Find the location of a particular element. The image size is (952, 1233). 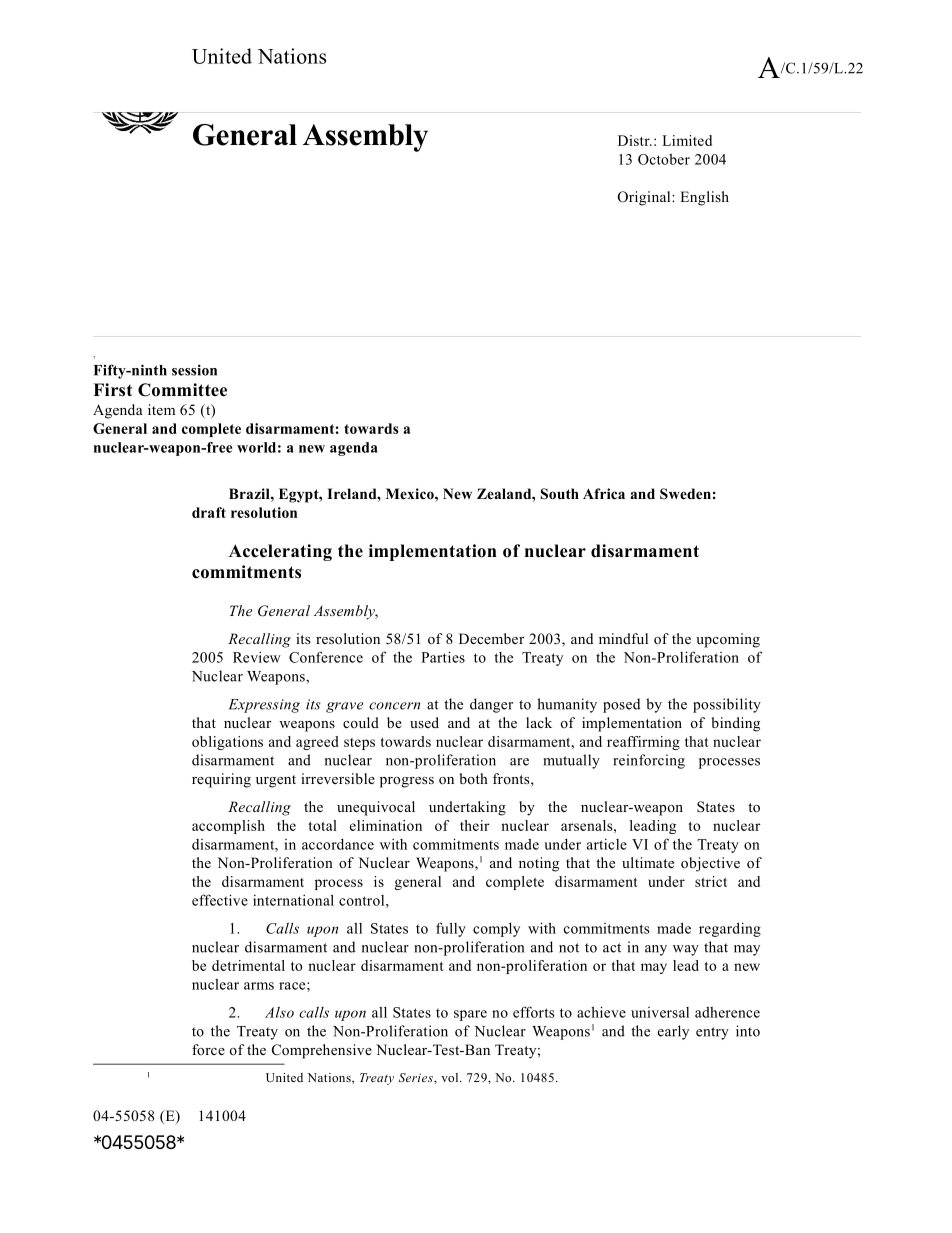

Review is located at coordinates (257, 657).
